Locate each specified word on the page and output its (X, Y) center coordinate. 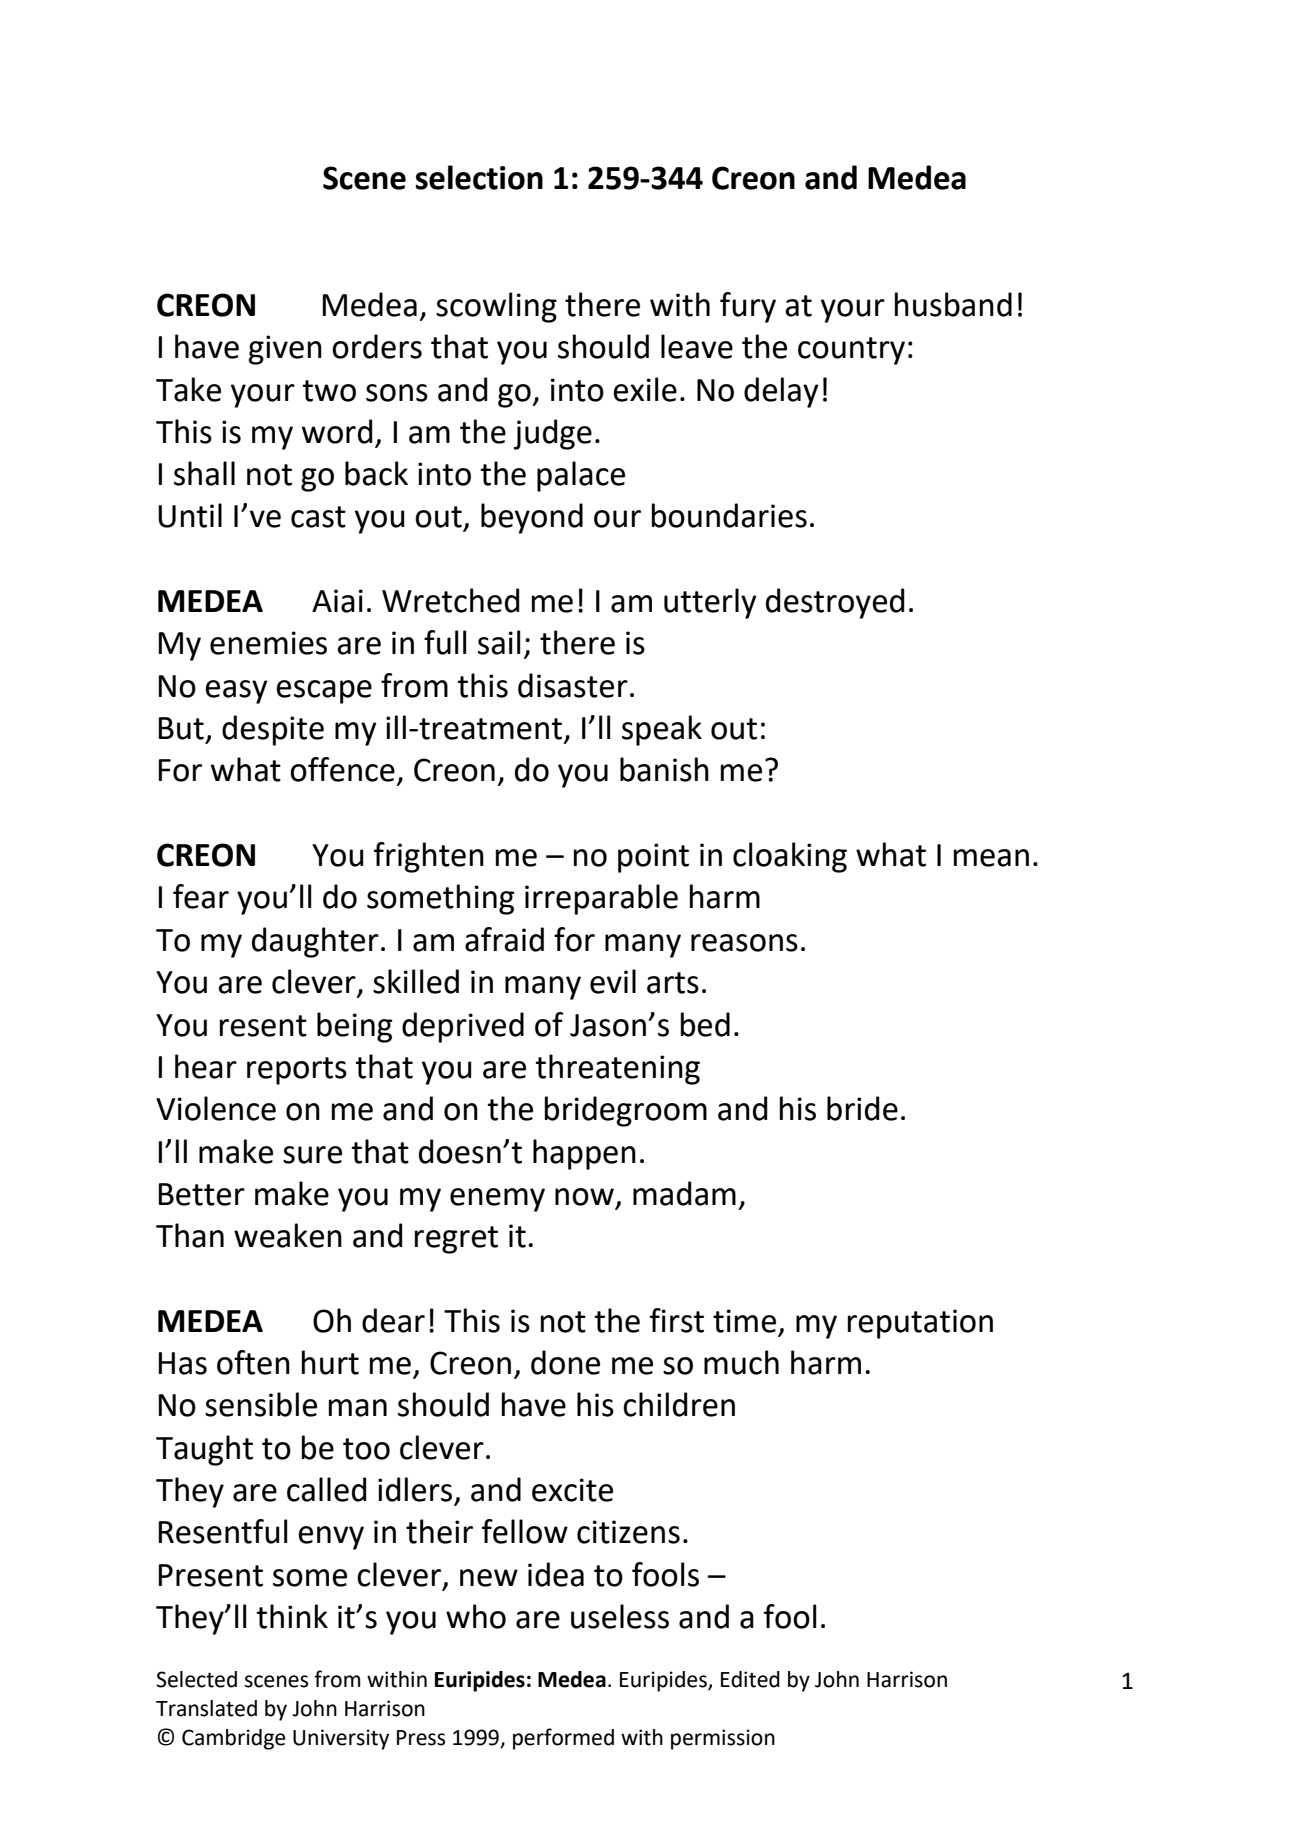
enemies (268, 643)
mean (991, 858)
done (565, 1362)
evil (613, 981)
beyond (532, 518)
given (285, 350)
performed (563, 1739)
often (253, 1362)
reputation (920, 1324)
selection (479, 177)
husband (953, 304)
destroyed (835, 603)
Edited (750, 1679)
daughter (315, 942)
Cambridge (234, 1739)
